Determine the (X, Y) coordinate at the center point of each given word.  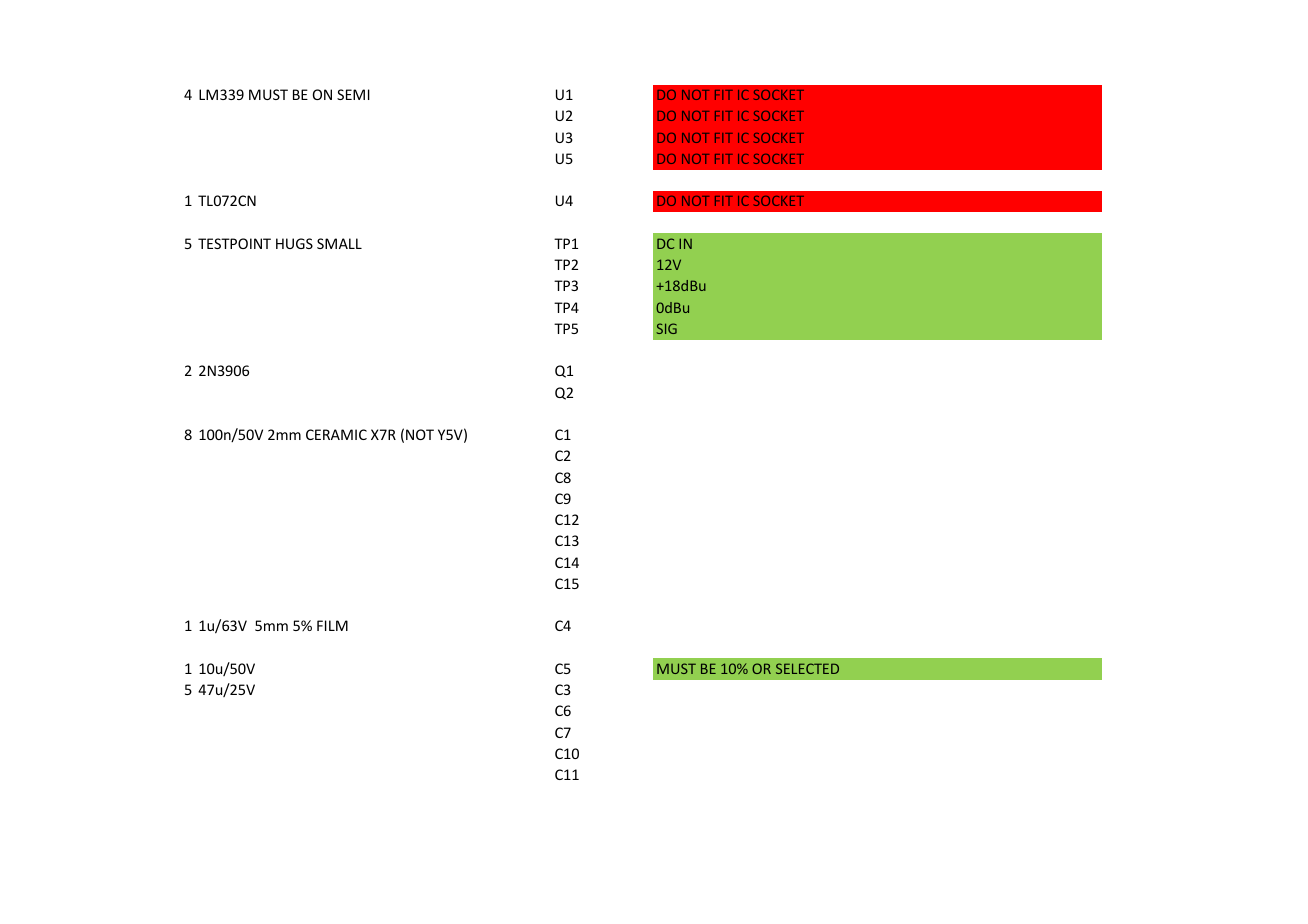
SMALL (339, 243)
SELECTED (807, 668)
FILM (332, 625)
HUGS (294, 243)
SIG (666, 328)
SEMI (353, 94)
